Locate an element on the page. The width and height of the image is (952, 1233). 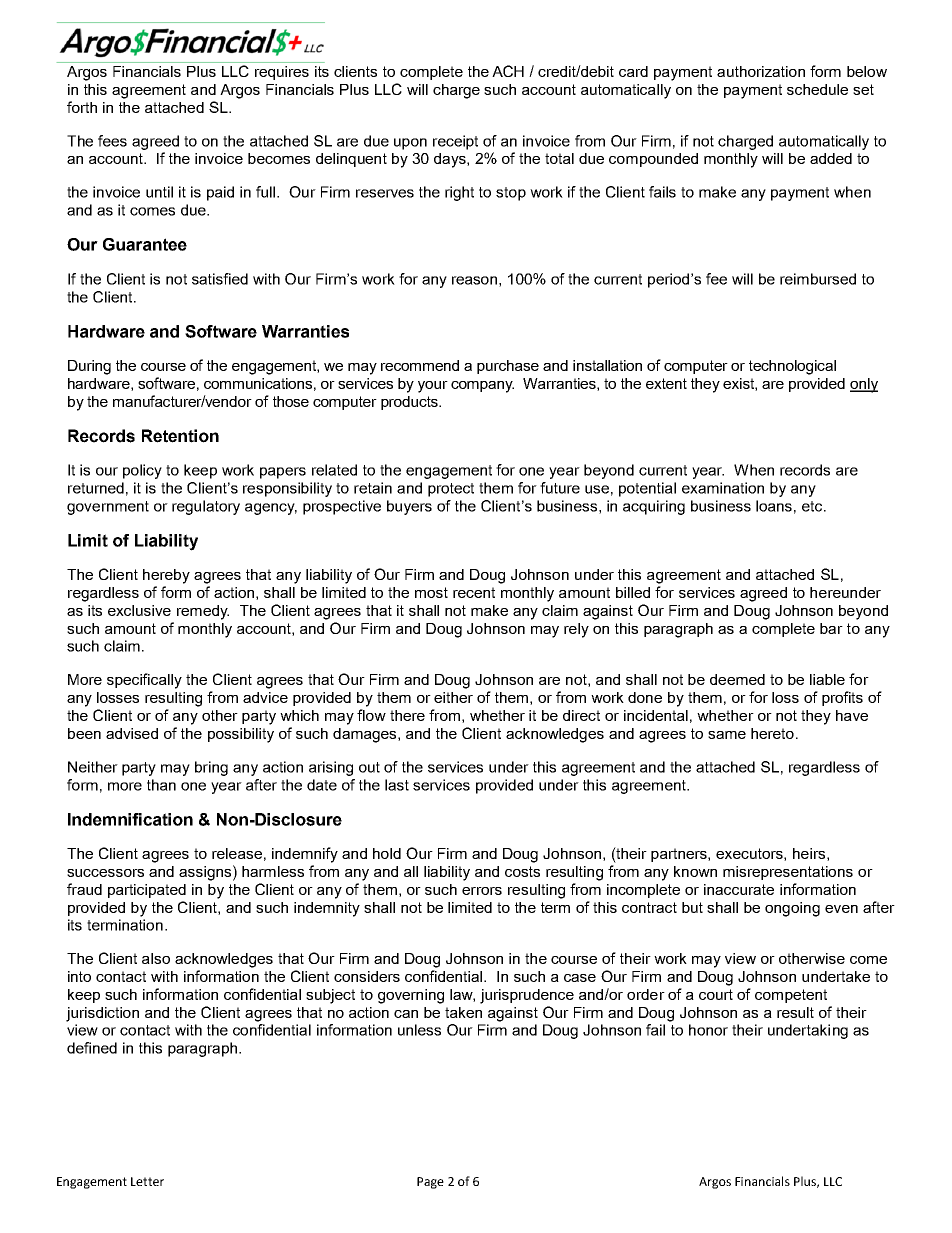
Letter is located at coordinates (147, 1181).
